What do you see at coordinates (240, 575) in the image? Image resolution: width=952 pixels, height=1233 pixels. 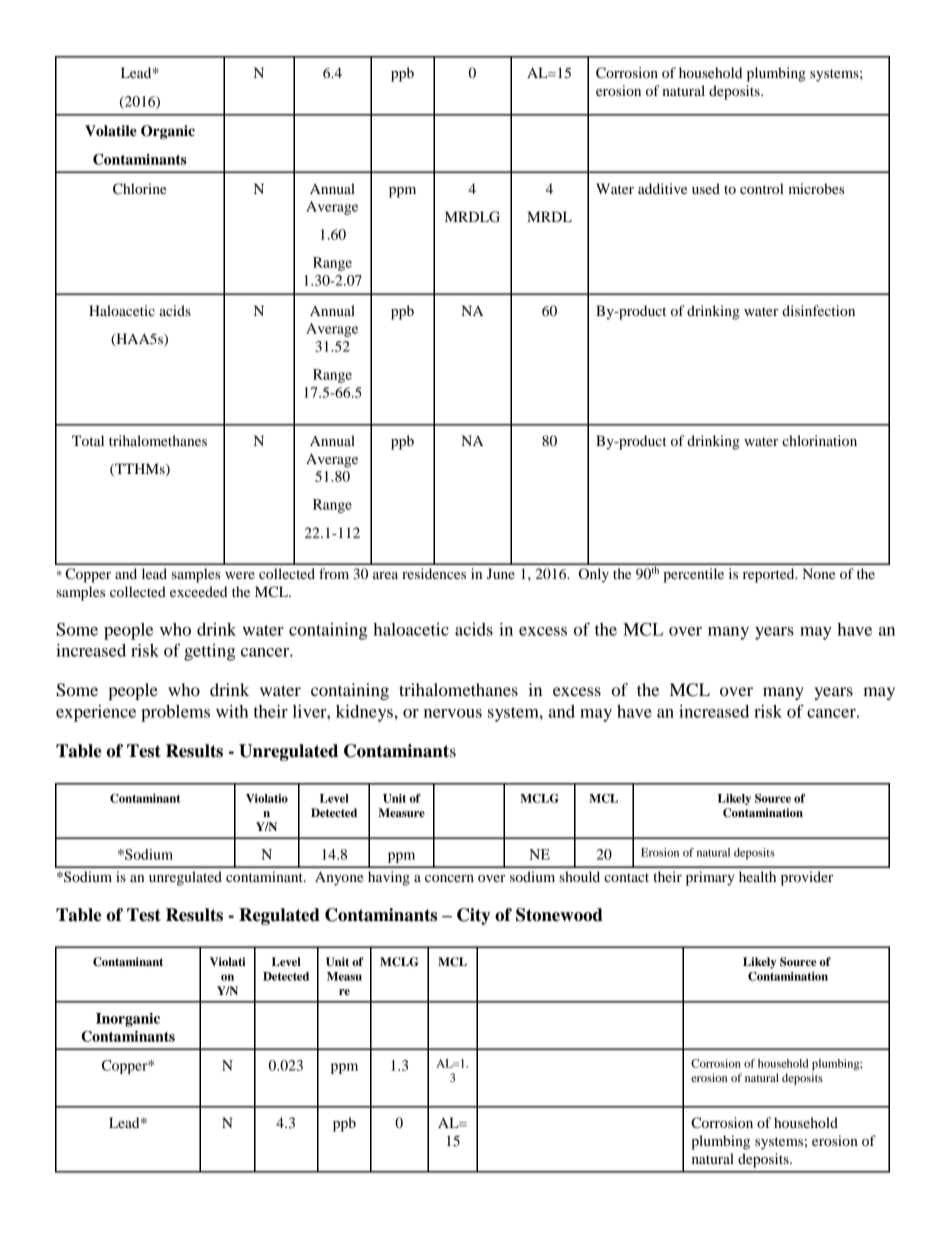 I see `were` at bounding box center [240, 575].
